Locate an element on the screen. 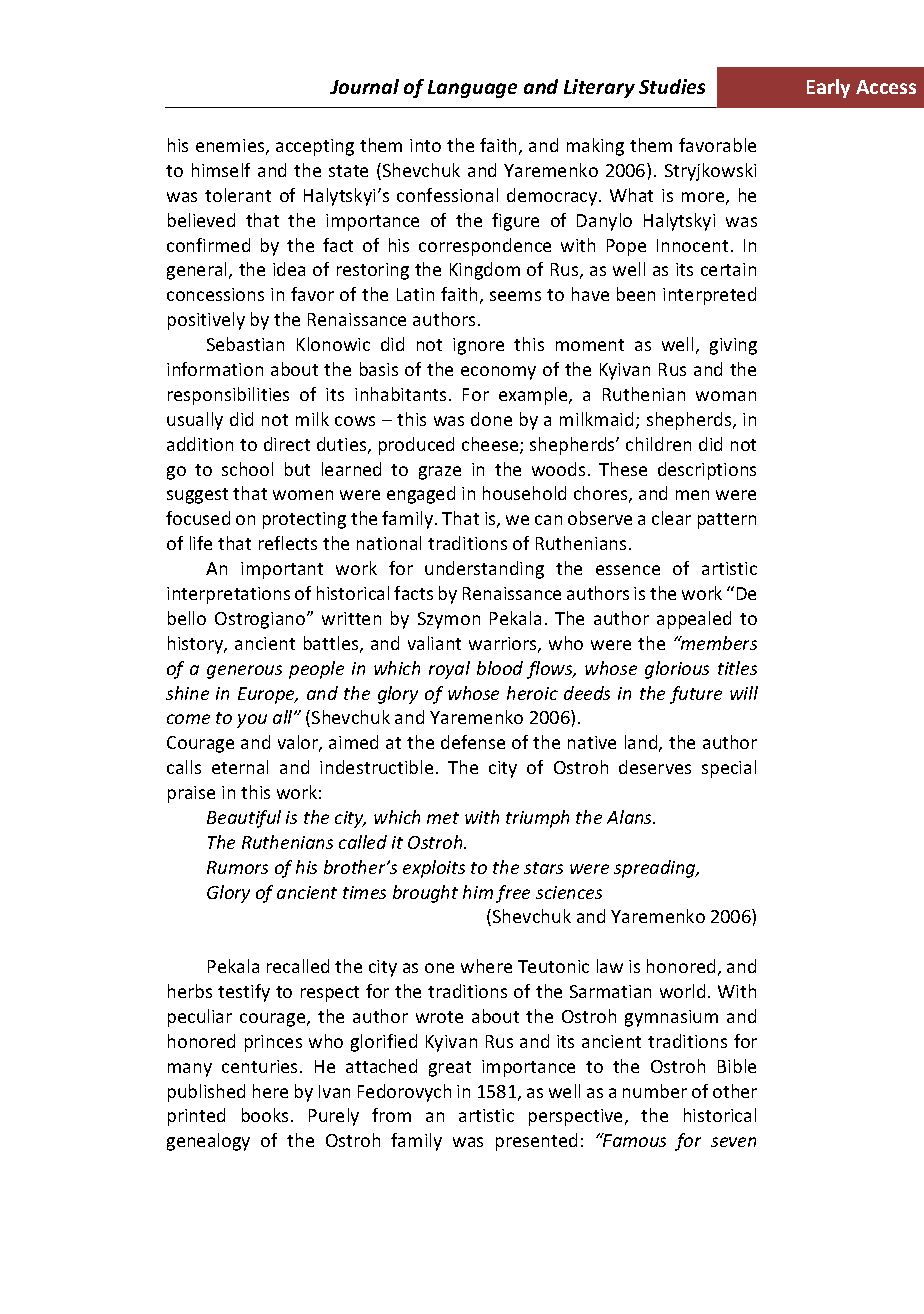 This screenshot has width=924, height=1314. Rumors is located at coordinates (237, 867).
